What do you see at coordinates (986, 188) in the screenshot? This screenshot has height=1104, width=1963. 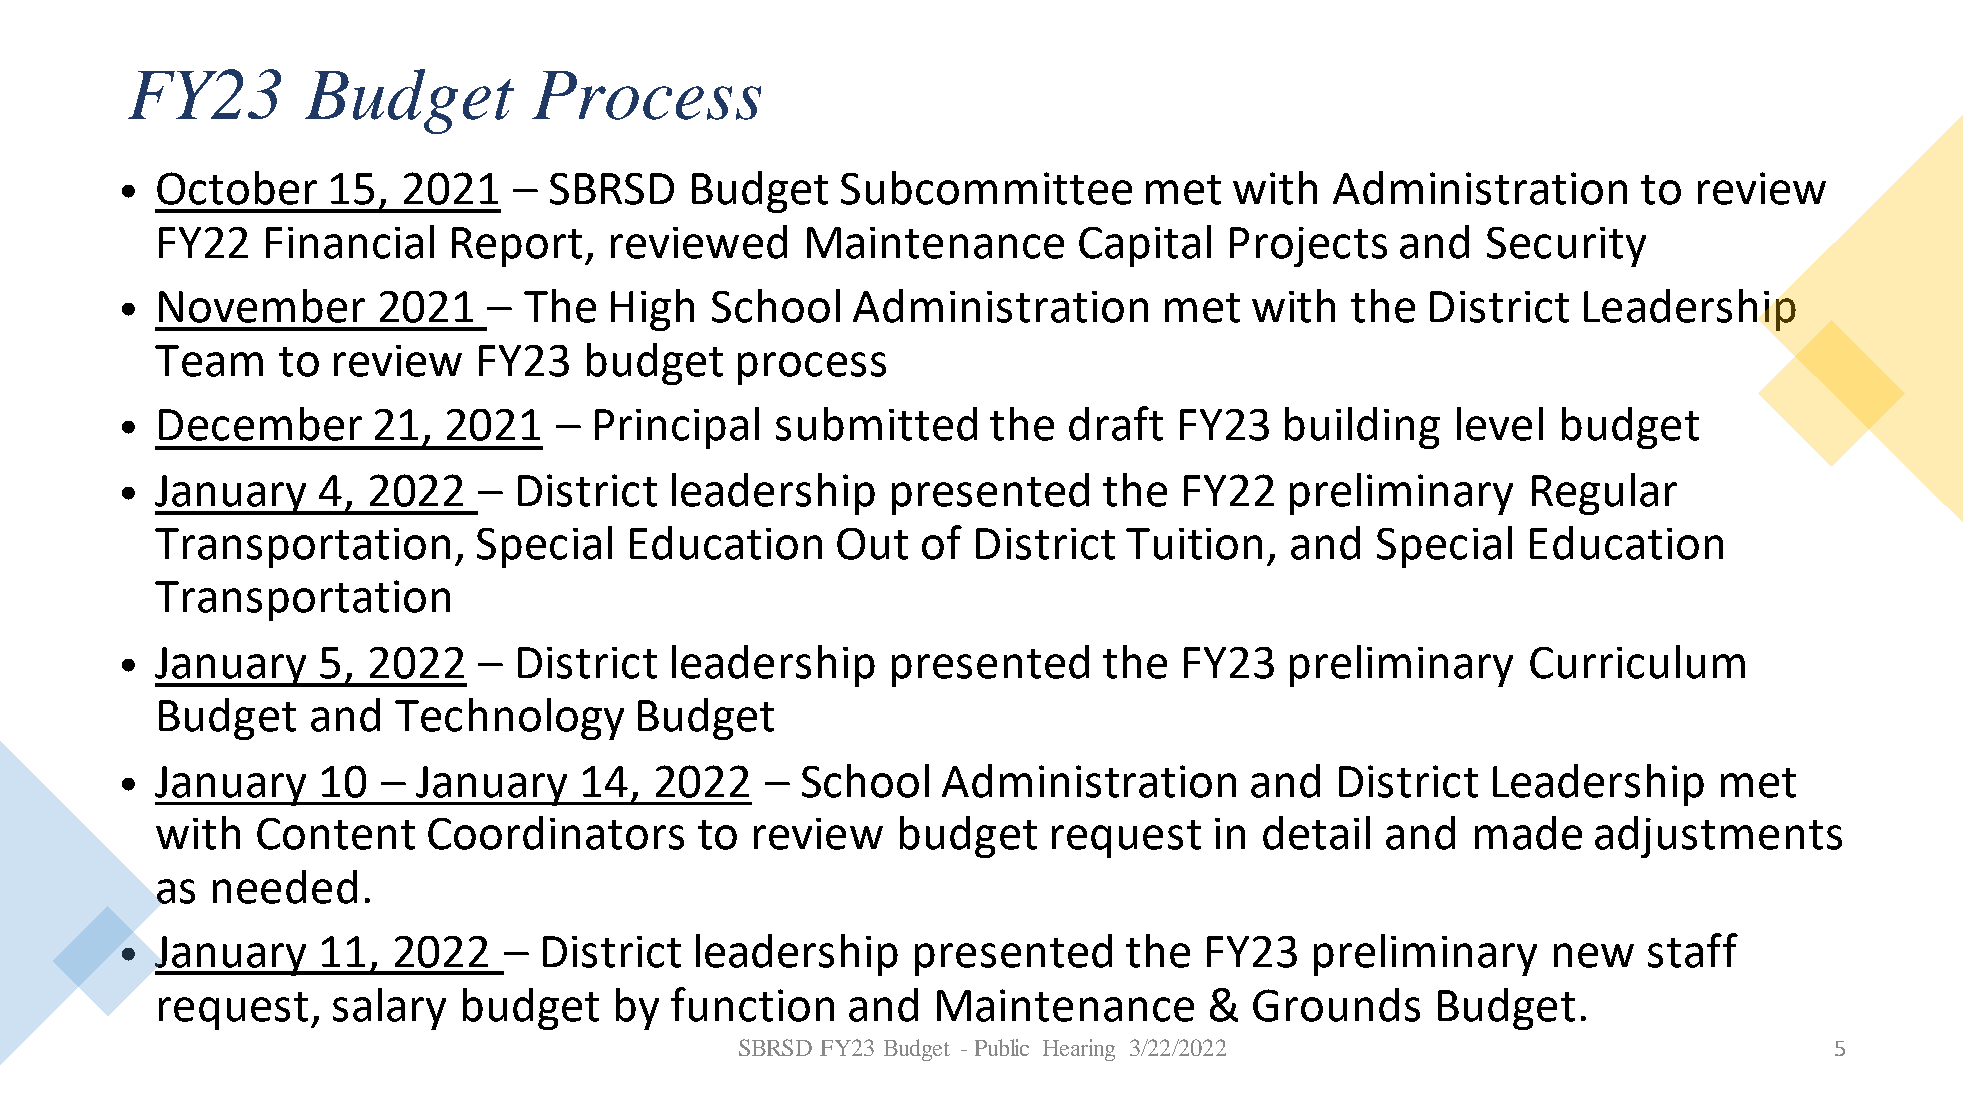 I see `Subcommittee` at bounding box center [986, 188].
